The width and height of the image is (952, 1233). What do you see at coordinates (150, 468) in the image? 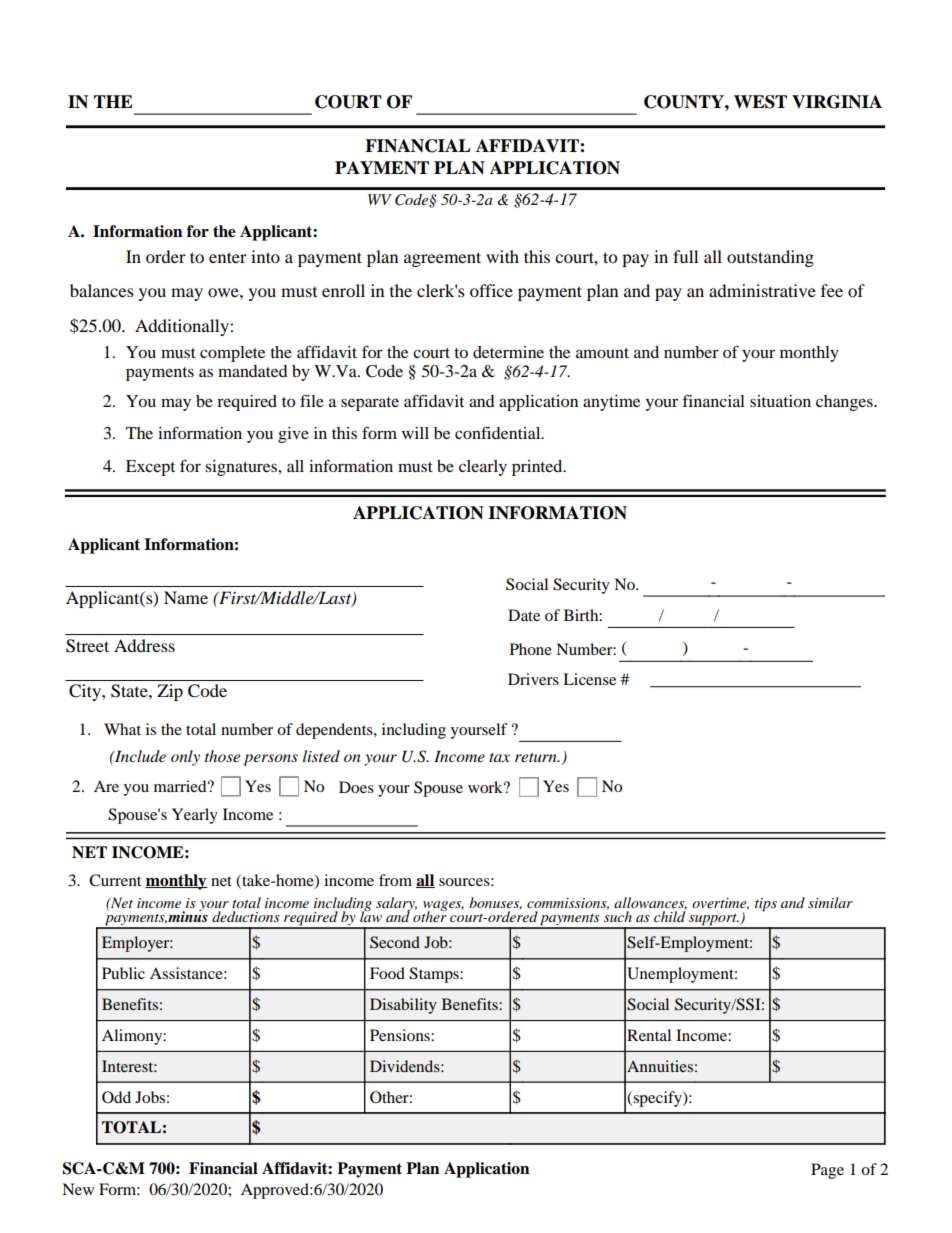
I see `Except` at bounding box center [150, 468].
